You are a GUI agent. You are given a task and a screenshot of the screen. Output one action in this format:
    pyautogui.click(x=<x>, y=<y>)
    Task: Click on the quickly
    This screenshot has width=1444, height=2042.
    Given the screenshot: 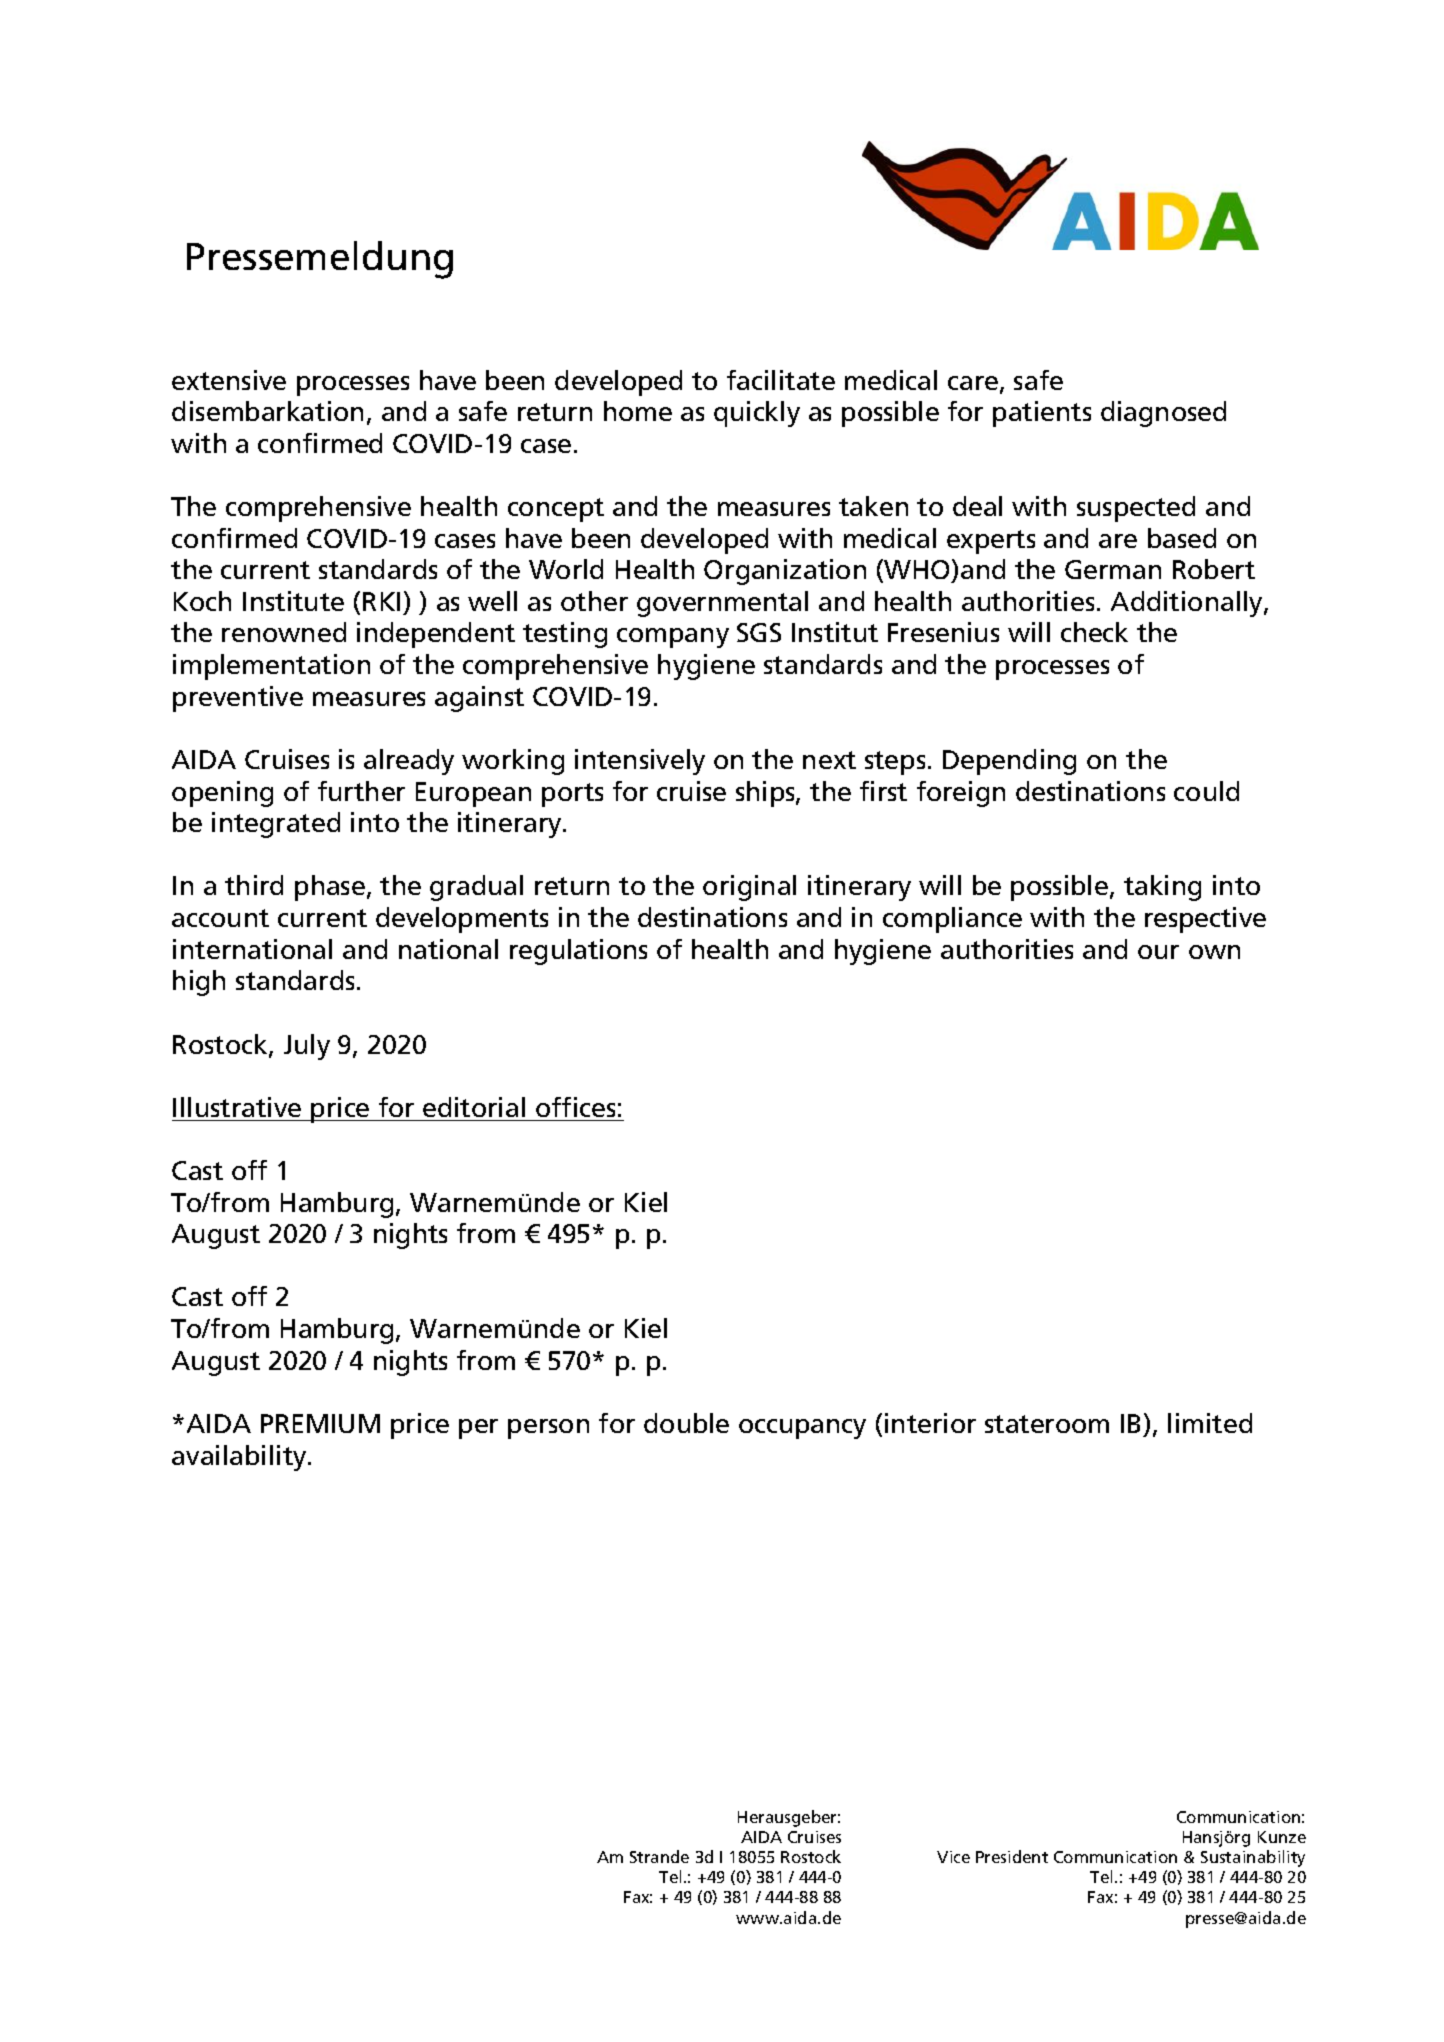 What is the action you would take?
    pyautogui.click(x=757, y=414)
